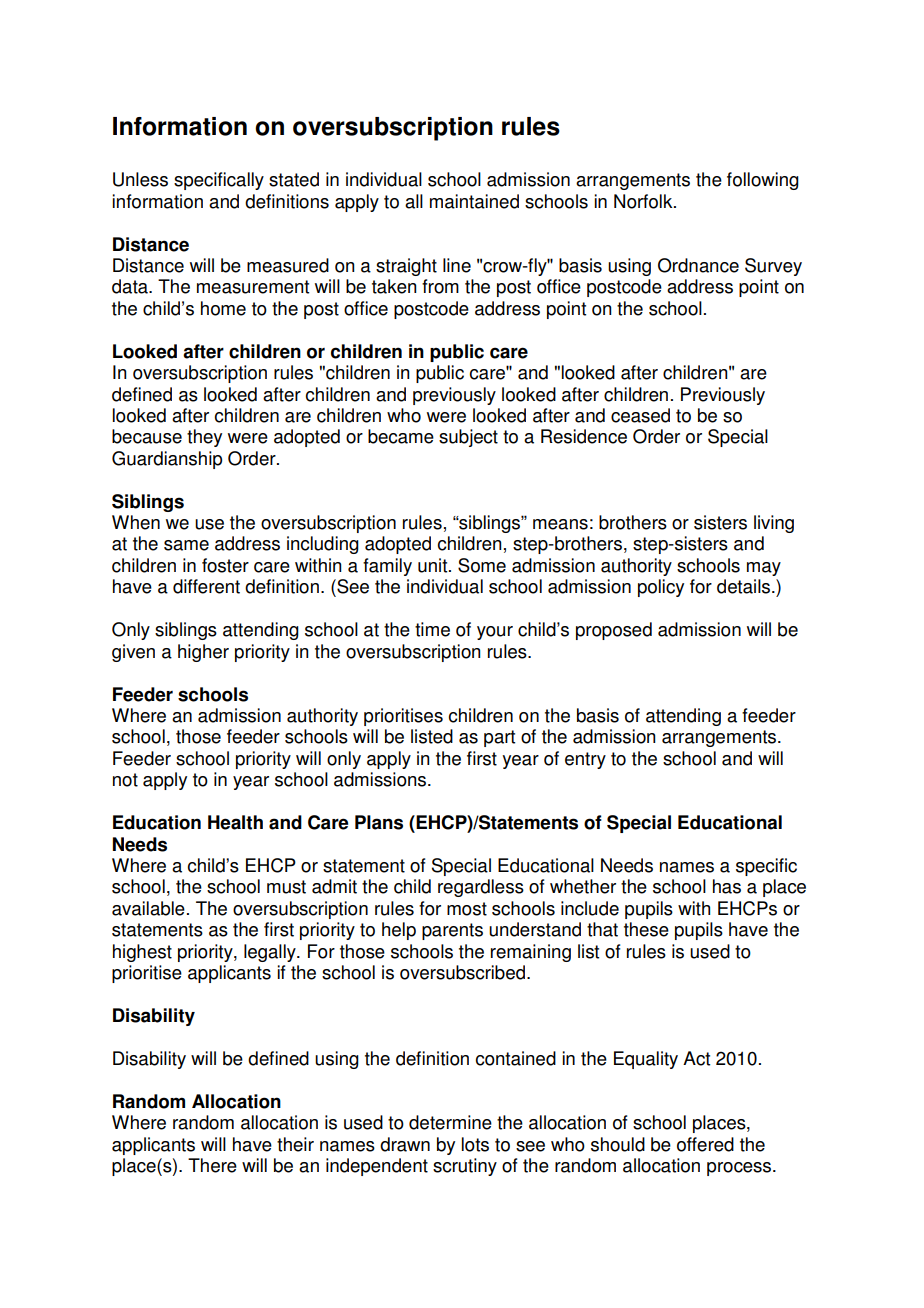 The image size is (924, 1308). I want to click on ceased, so click(640, 415).
